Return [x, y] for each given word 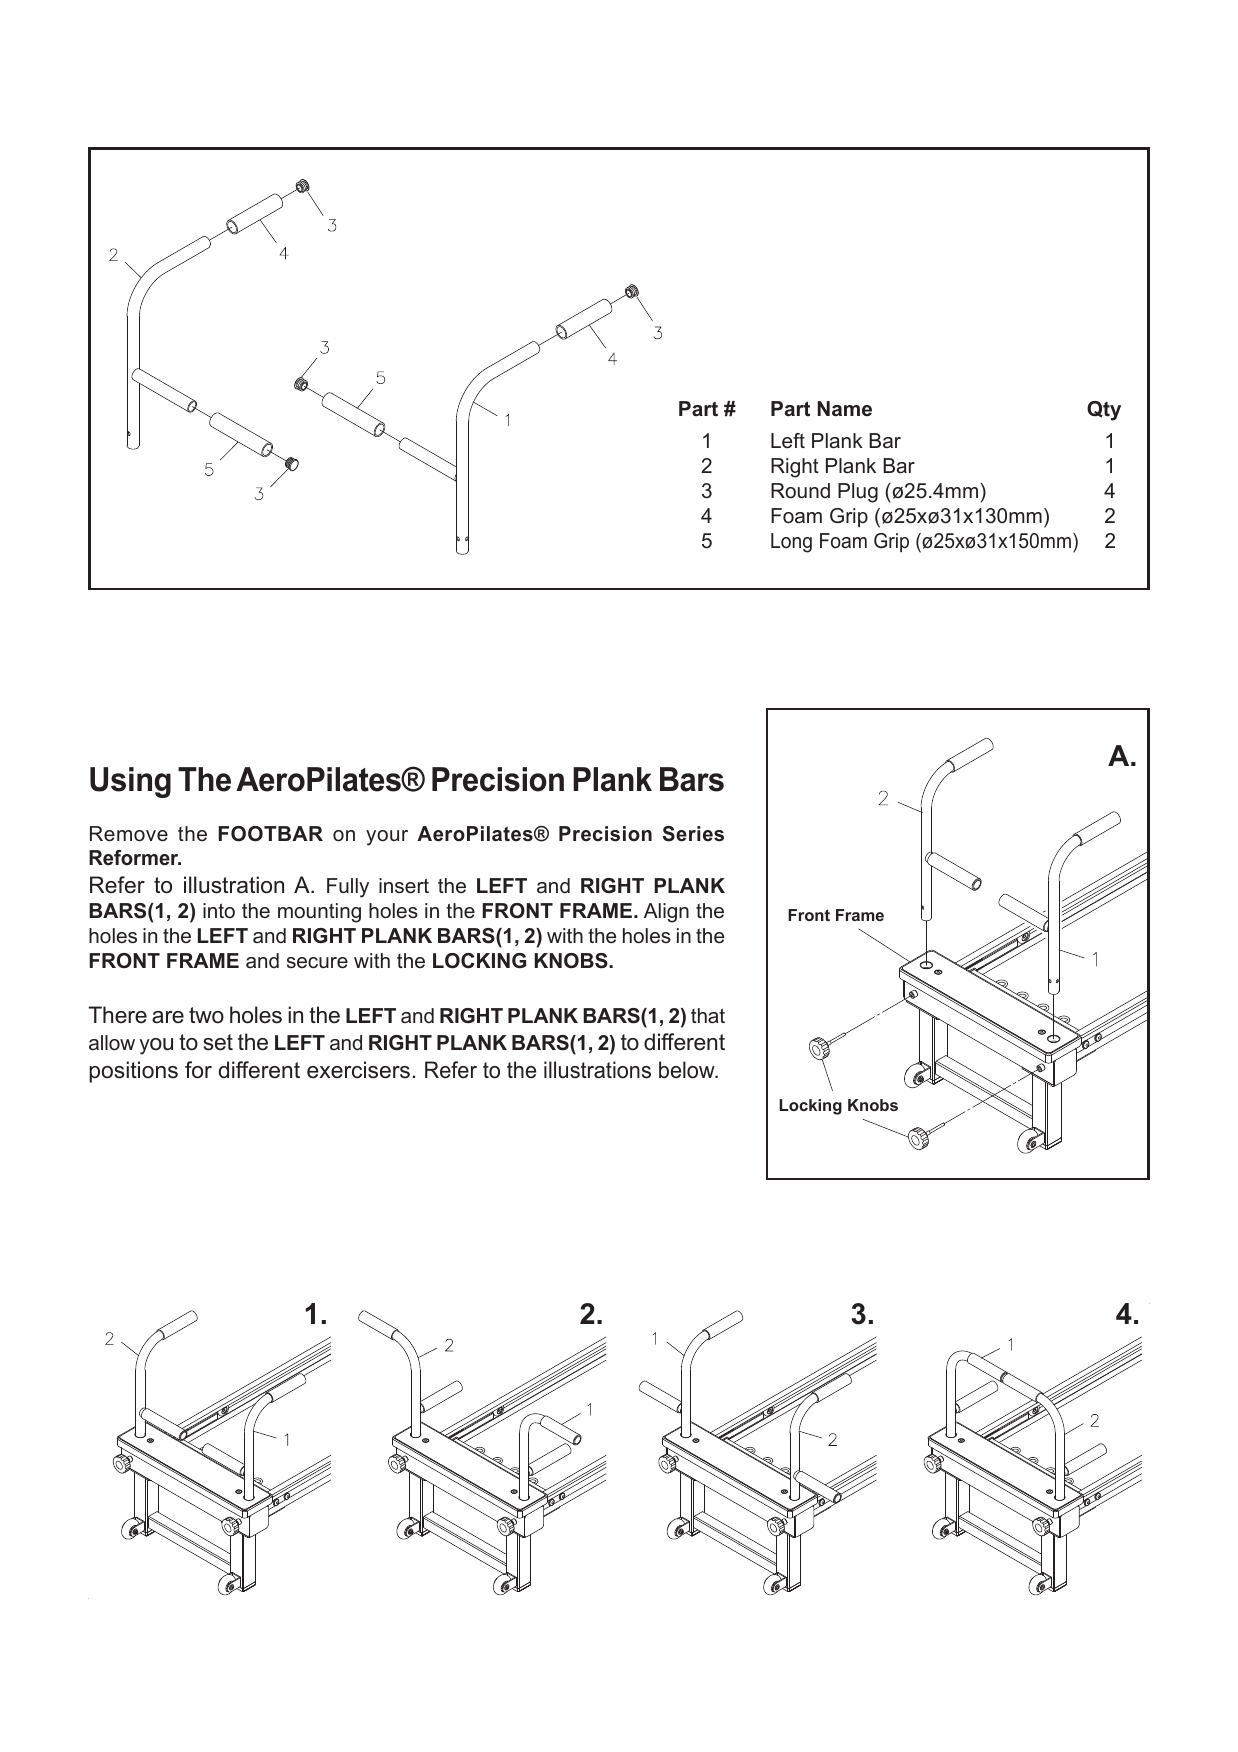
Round [800, 491]
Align [666, 913]
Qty [1104, 411]
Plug [858, 493]
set [218, 1042]
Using [130, 782]
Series [693, 834]
